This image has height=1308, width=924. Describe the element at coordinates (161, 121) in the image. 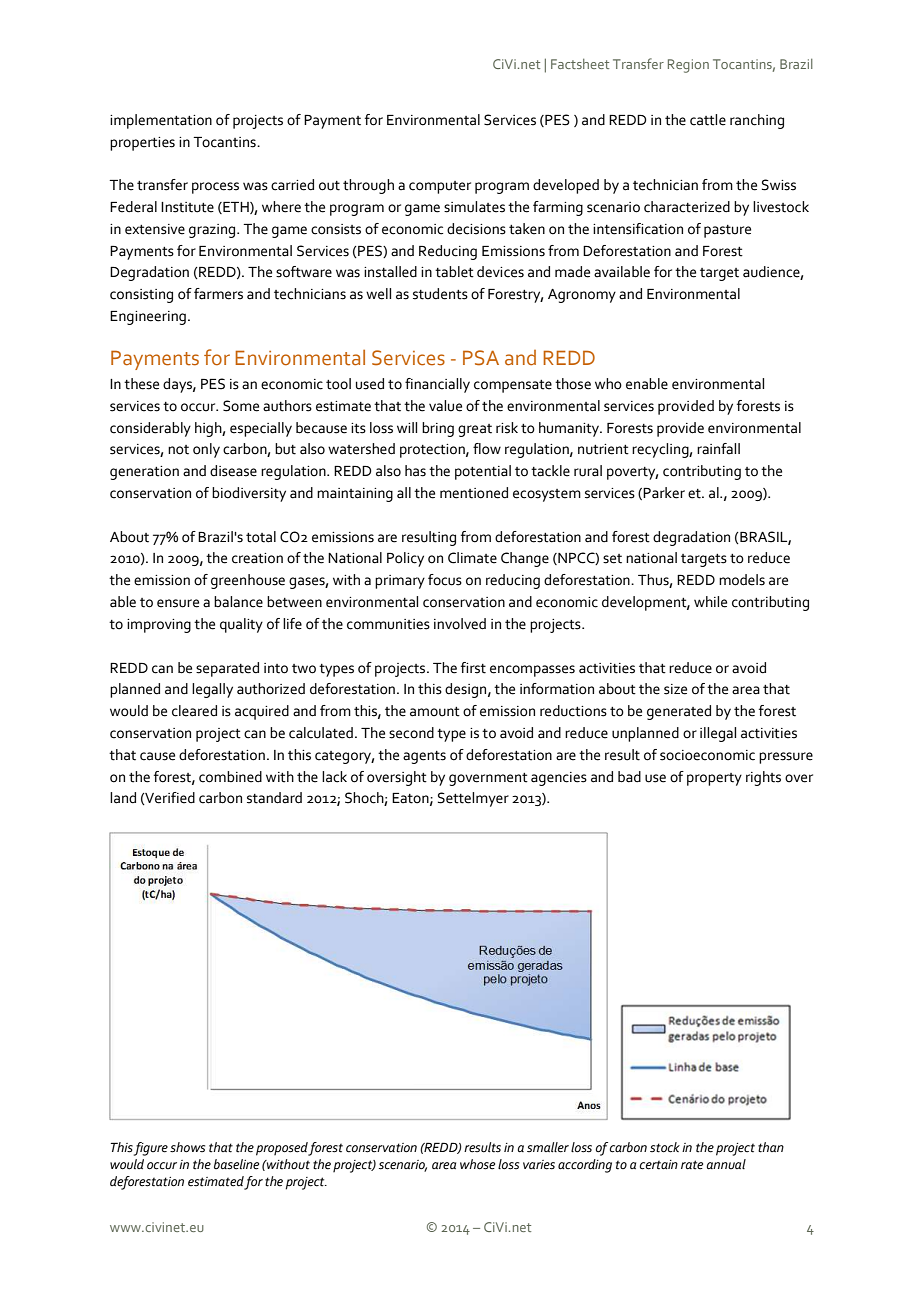

I see `implementation` at that location.
